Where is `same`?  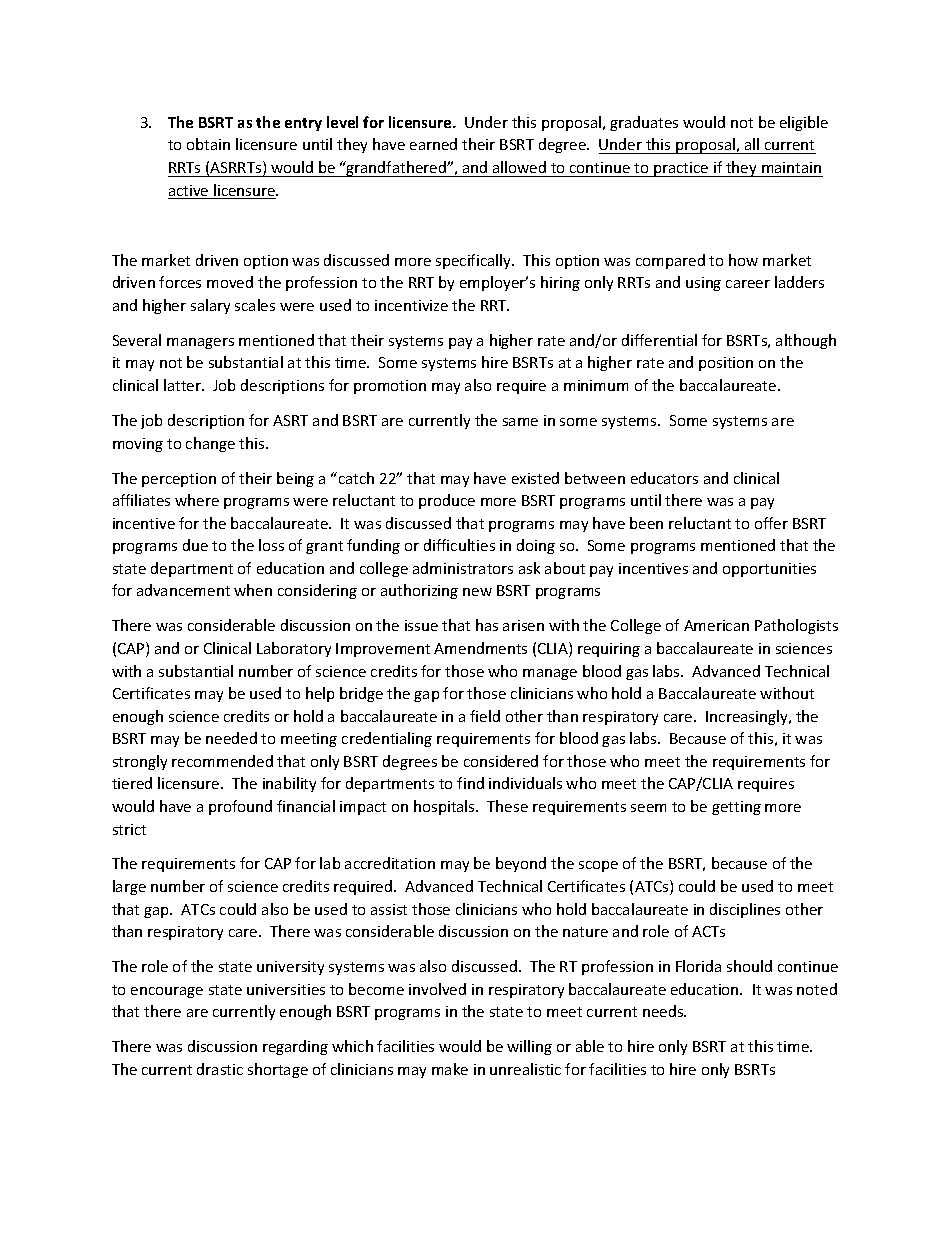
same is located at coordinates (520, 422).
